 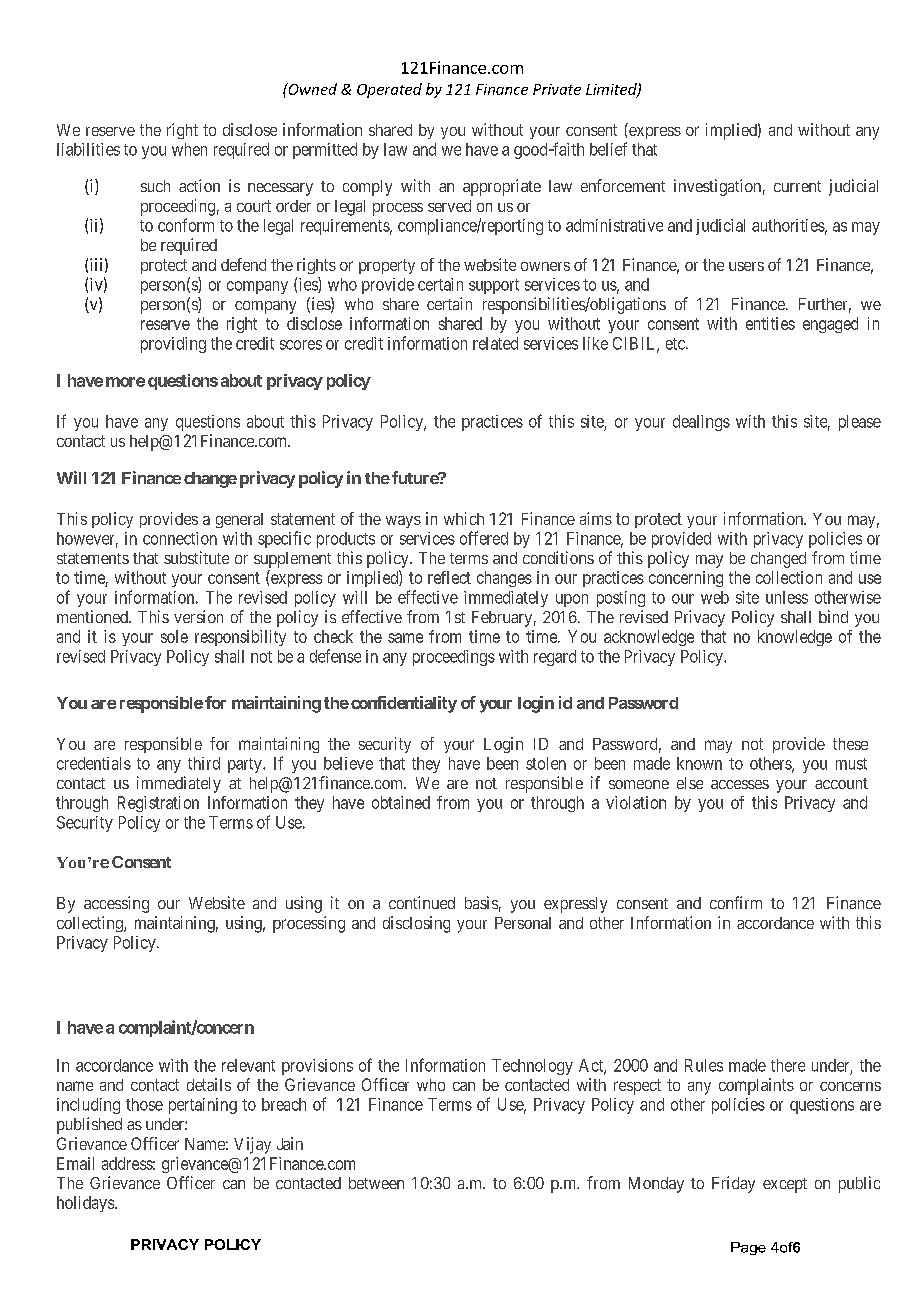 What do you see at coordinates (797, 186) in the screenshot?
I see `current` at bounding box center [797, 186].
